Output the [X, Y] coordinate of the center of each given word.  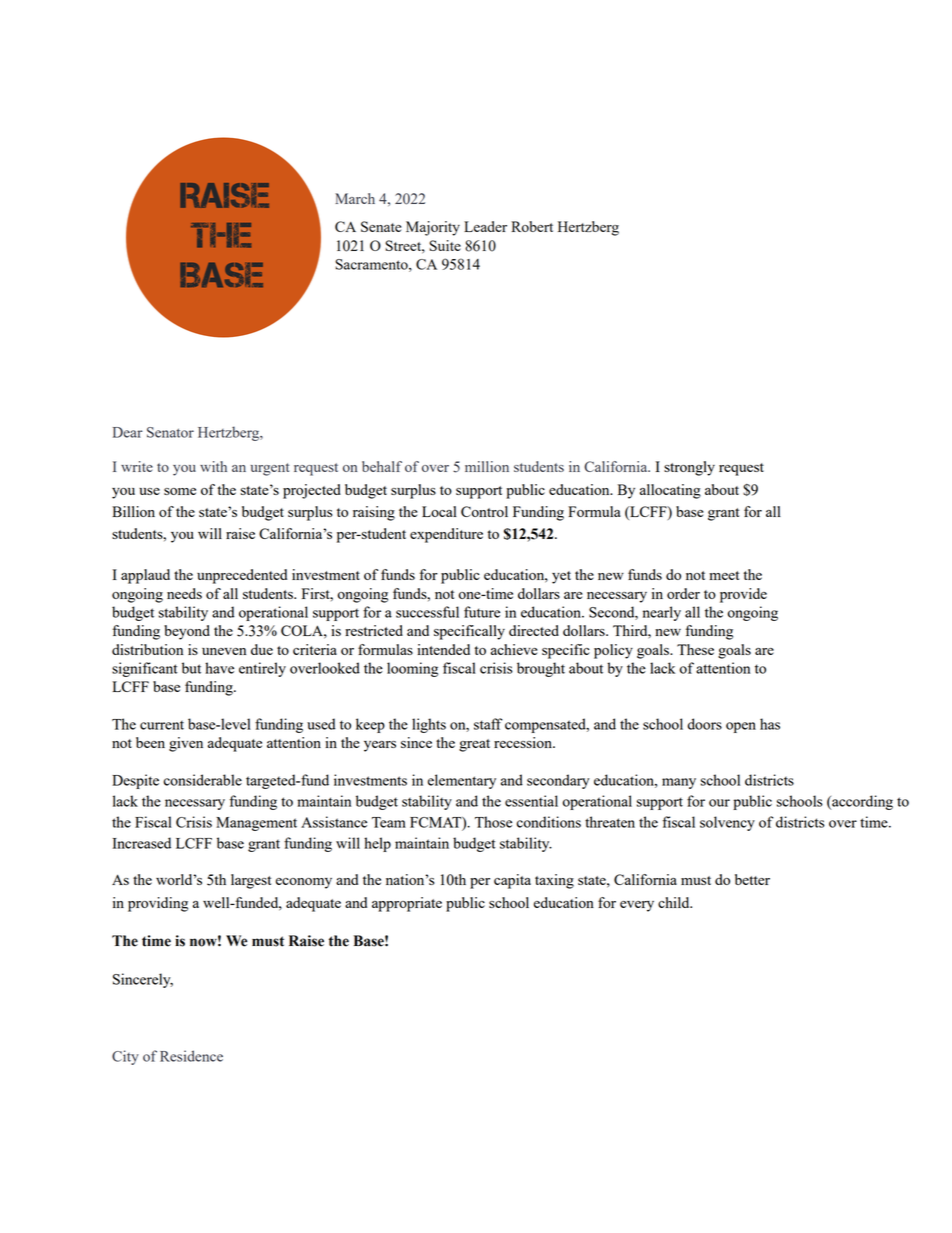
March [355, 198]
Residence [191, 1056]
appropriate [407, 904]
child [675, 902]
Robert [532, 226]
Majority [433, 228]
